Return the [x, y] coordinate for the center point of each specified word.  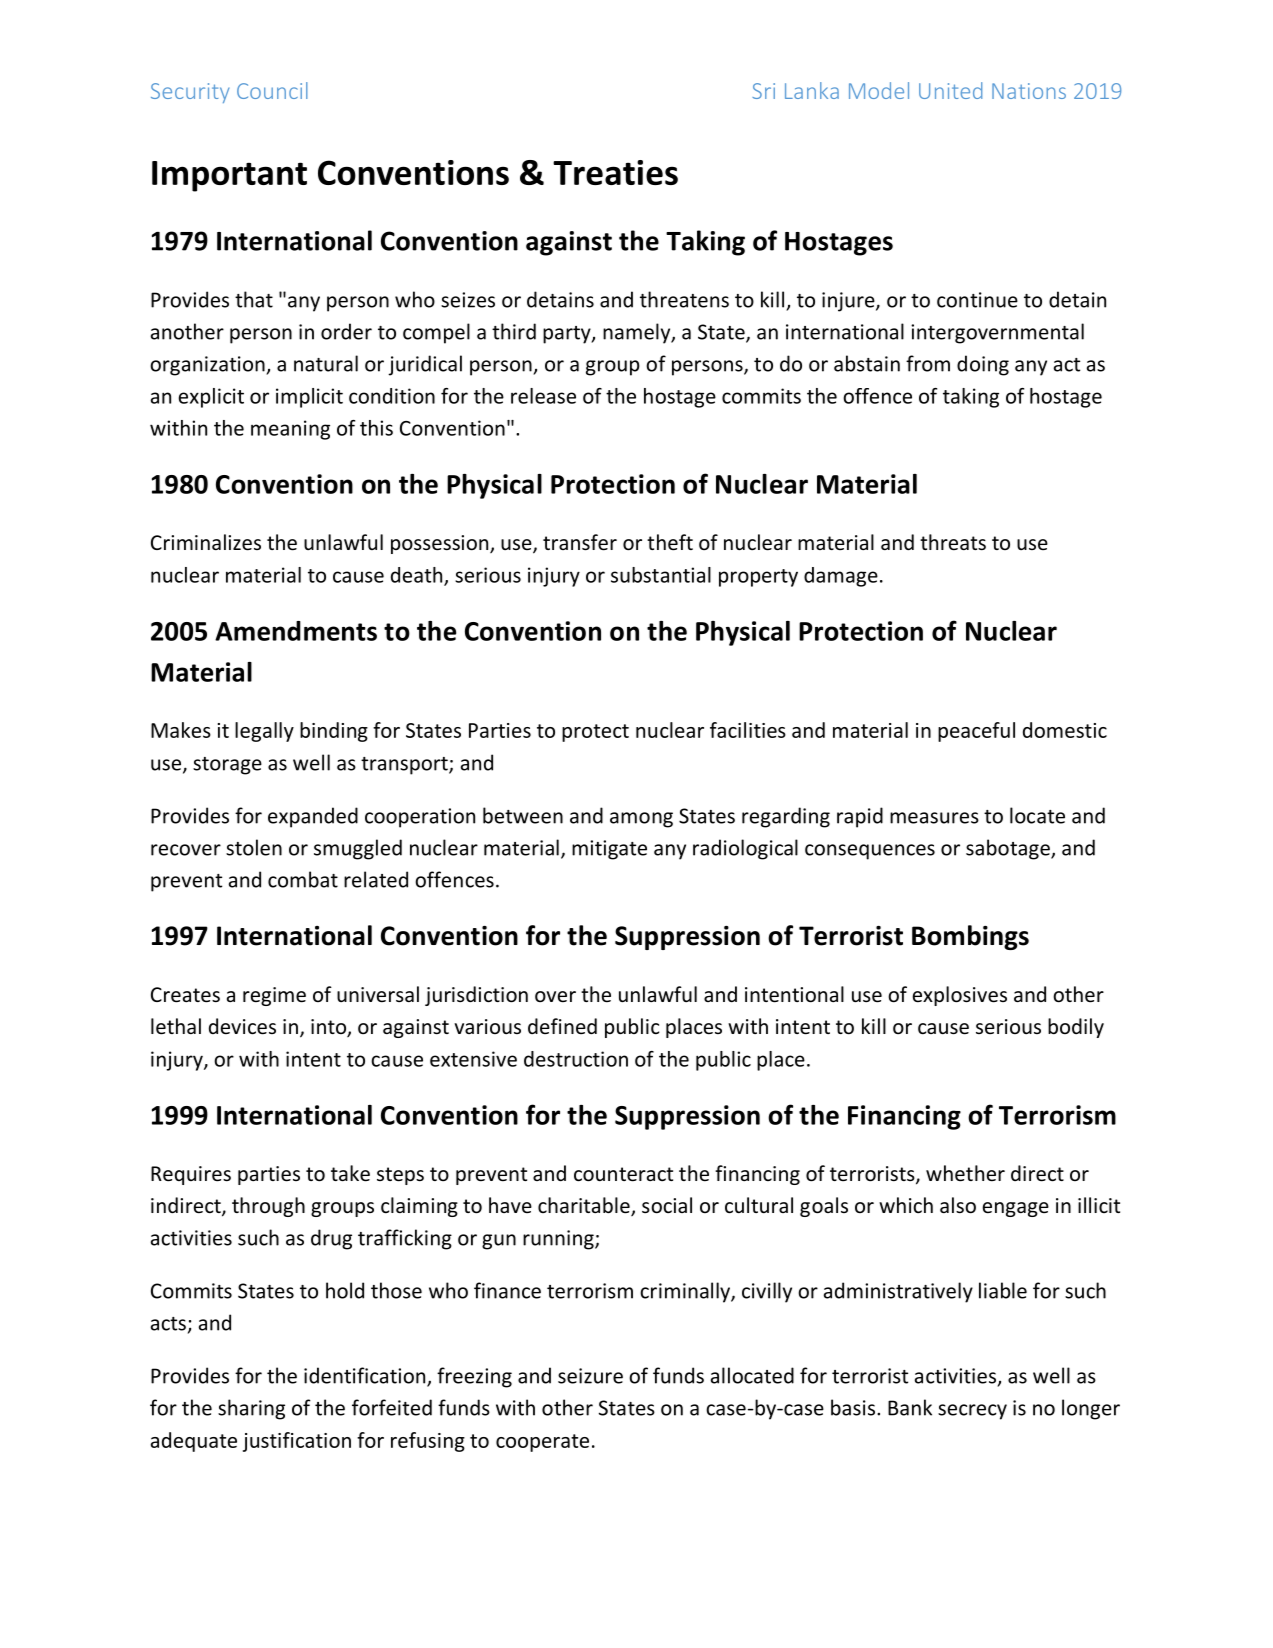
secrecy [972, 1412]
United [950, 90]
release [543, 396]
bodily [1076, 1028]
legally [264, 732]
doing [983, 365]
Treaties [615, 172]
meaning [290, 430]
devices [242, 1026]
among [641, 820]
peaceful [976, 732]
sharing [251, 1409]
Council [272, 90]
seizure [590, 1376]
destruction [576, 1059]
